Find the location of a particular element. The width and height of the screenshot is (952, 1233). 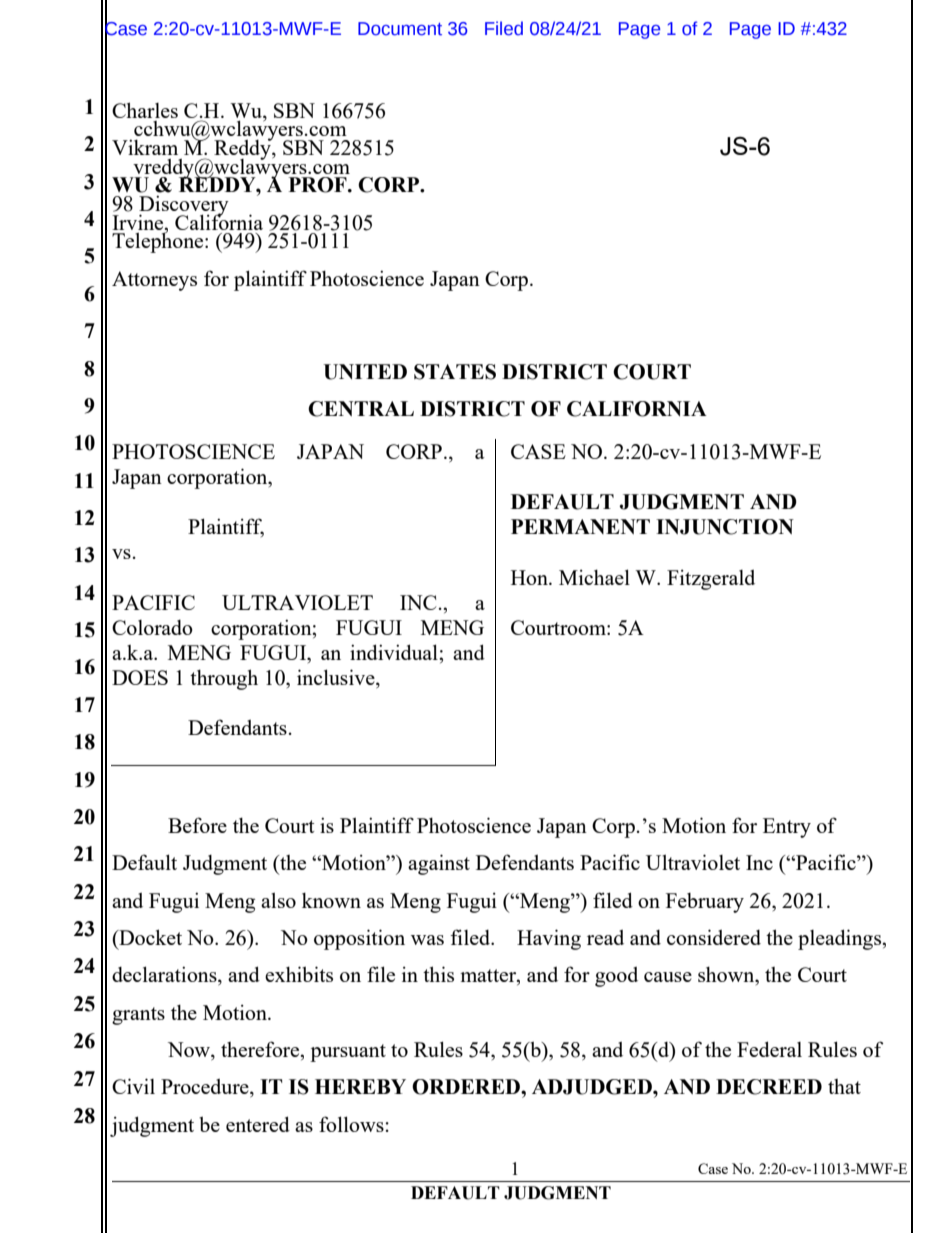

PERMANENT is located at coordinates (580, 526).
